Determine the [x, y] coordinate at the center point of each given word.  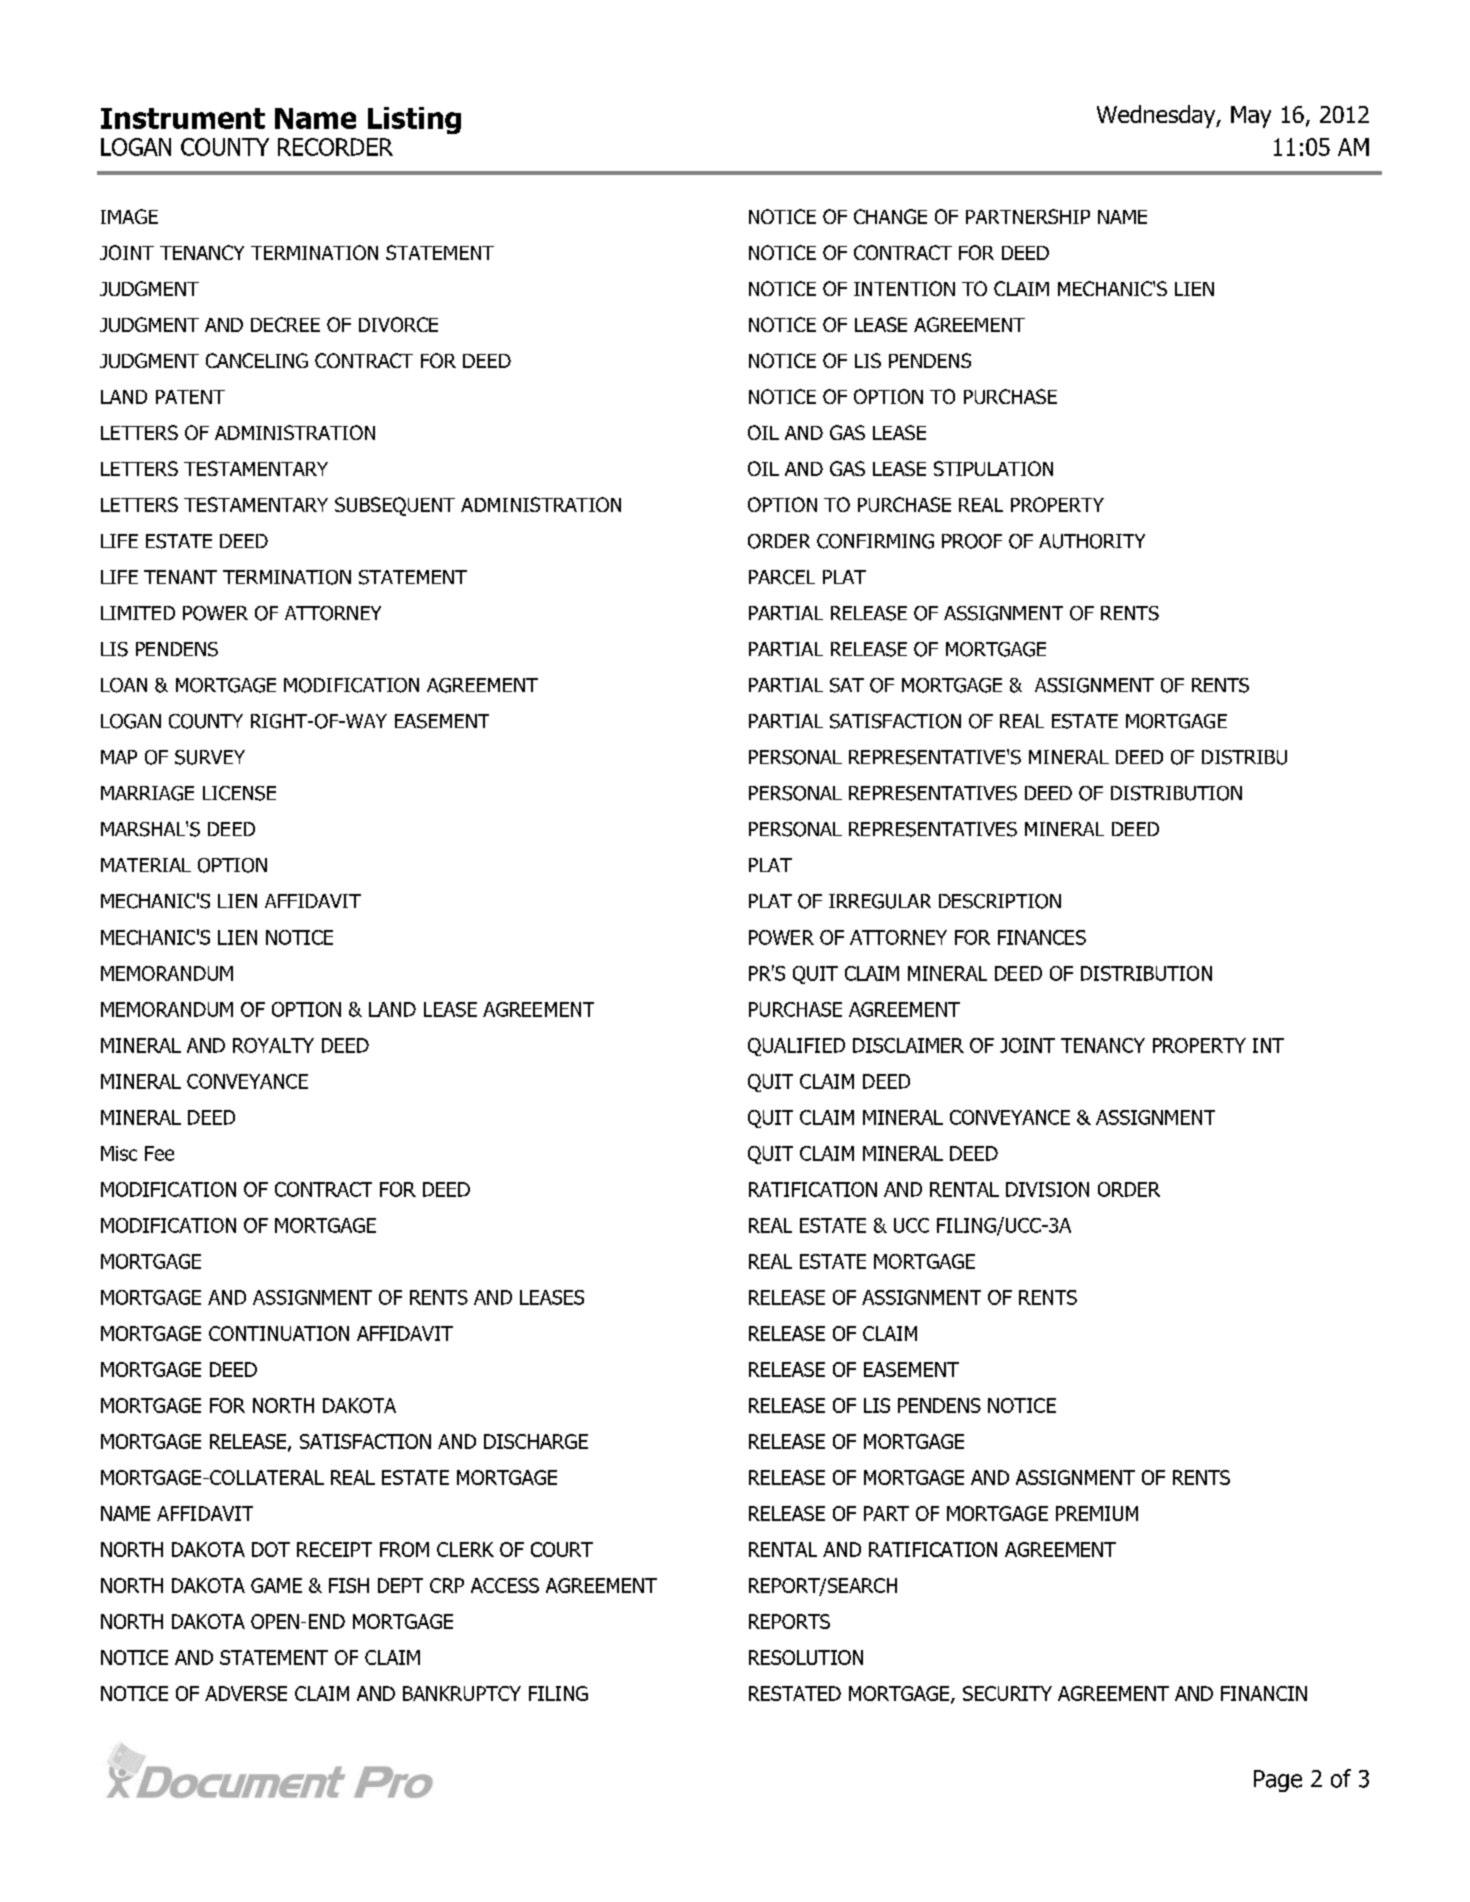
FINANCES [1042, 937]
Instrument [183, 118]
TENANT [180, 577]
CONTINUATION [279, 1333]
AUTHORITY [1092, 541]
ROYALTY [273, 1045]
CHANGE [890, 216]
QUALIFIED [796, 1047]
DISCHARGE [536, 1441]
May [1251, 117]
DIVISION [1047, 1189]
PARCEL [782, 577]
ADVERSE [246, 1693]
